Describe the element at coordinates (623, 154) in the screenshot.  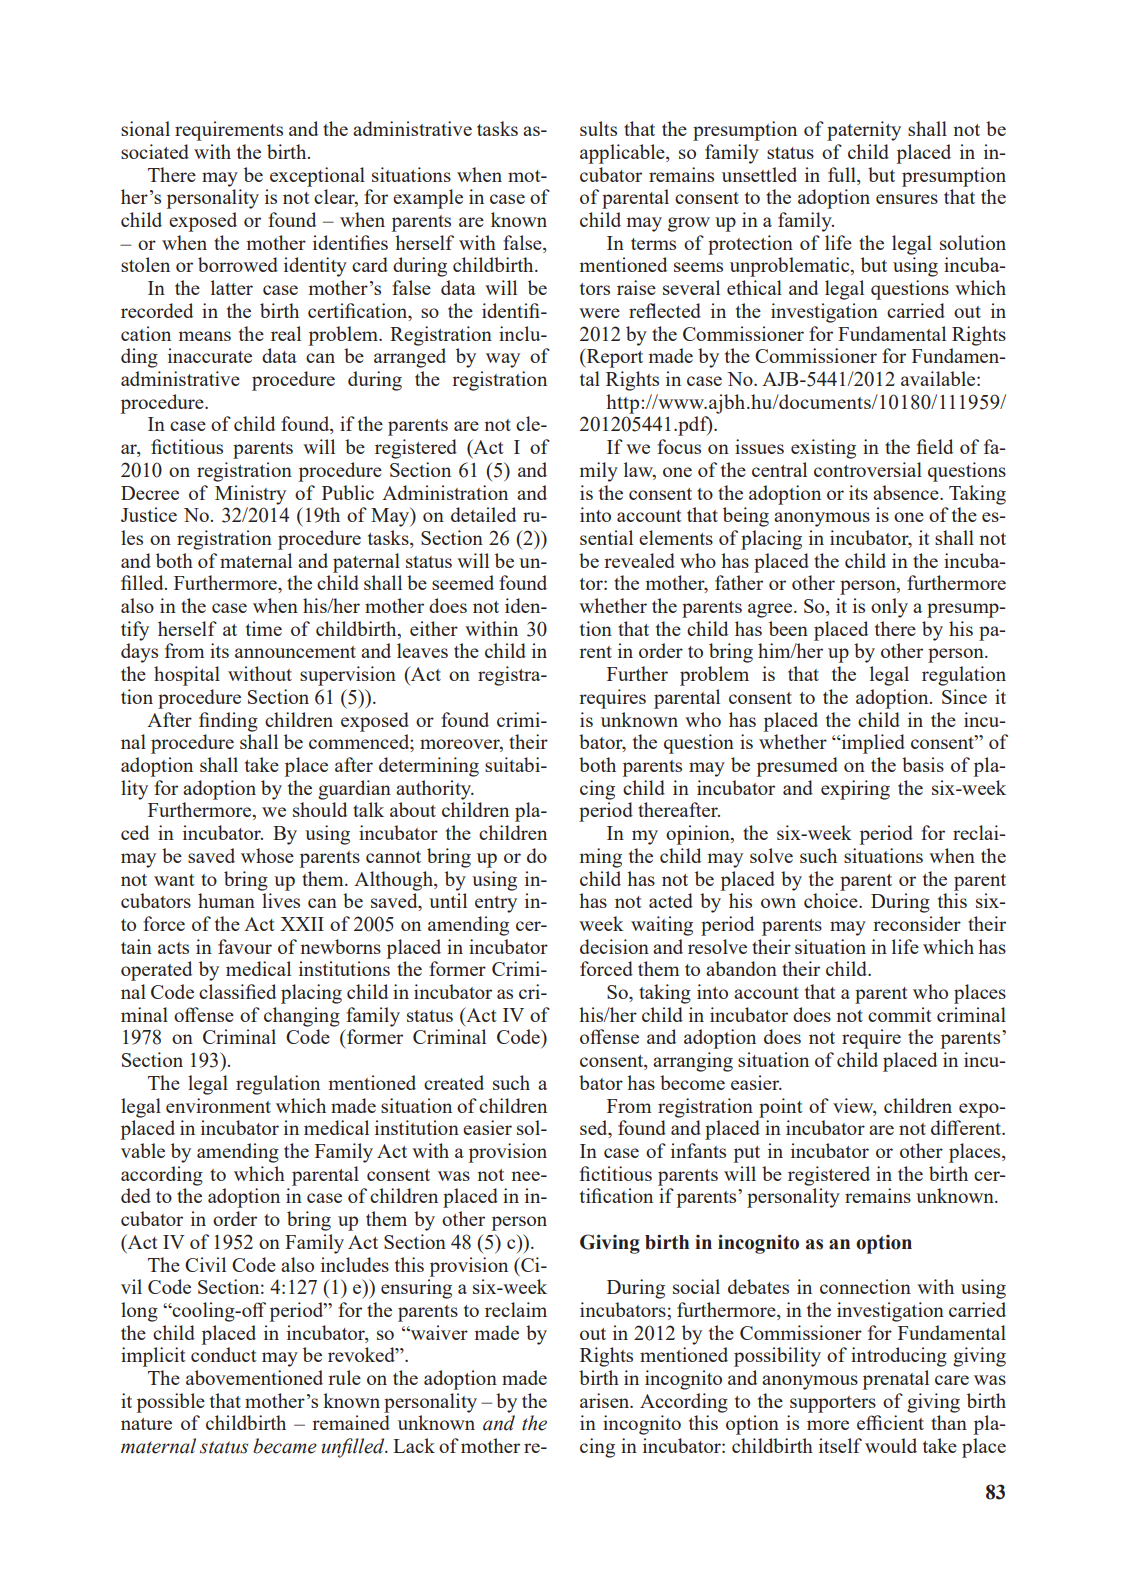
I see `applicable` at that location.
